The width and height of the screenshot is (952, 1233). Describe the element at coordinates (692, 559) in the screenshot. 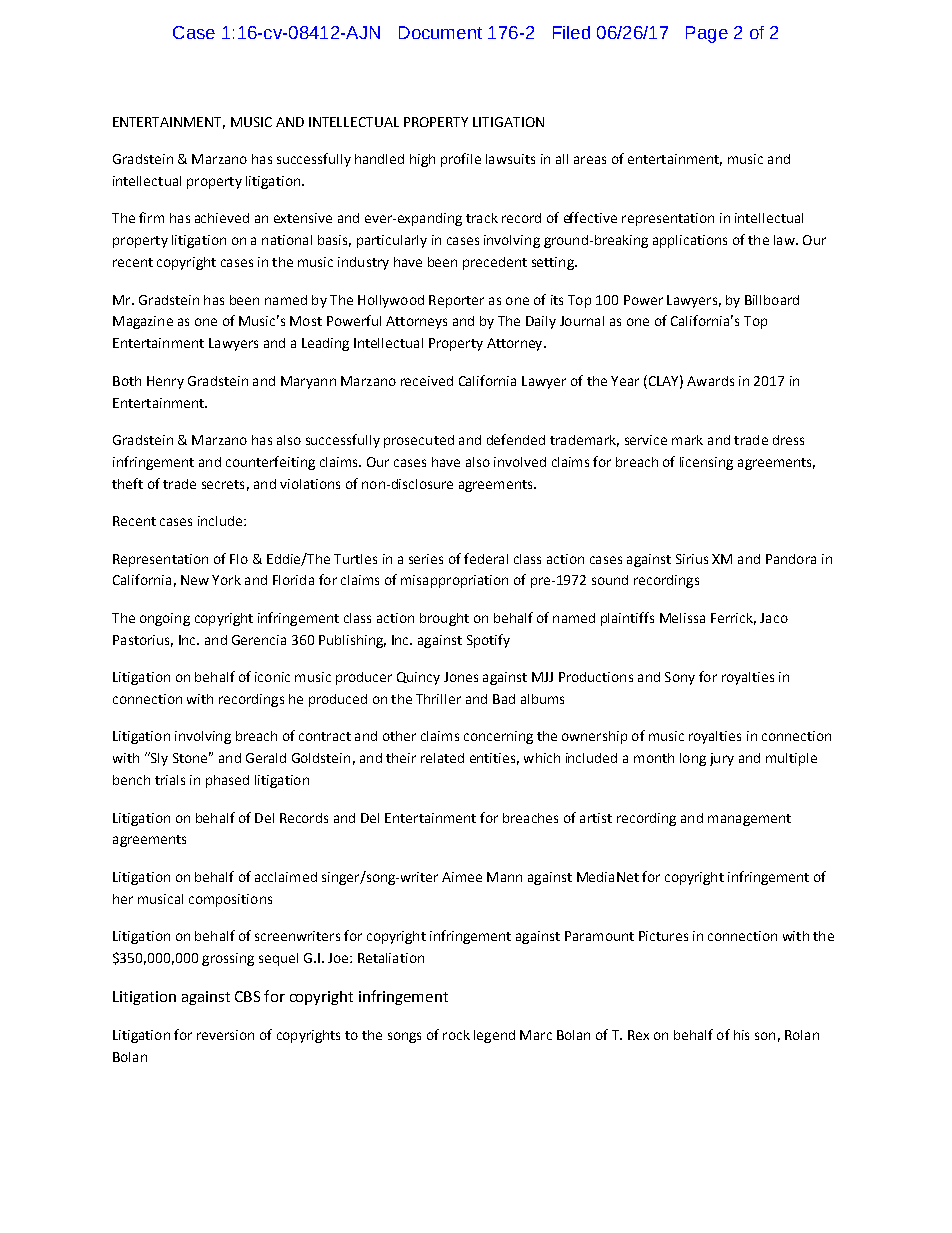

I see `Sirius` at that location.
